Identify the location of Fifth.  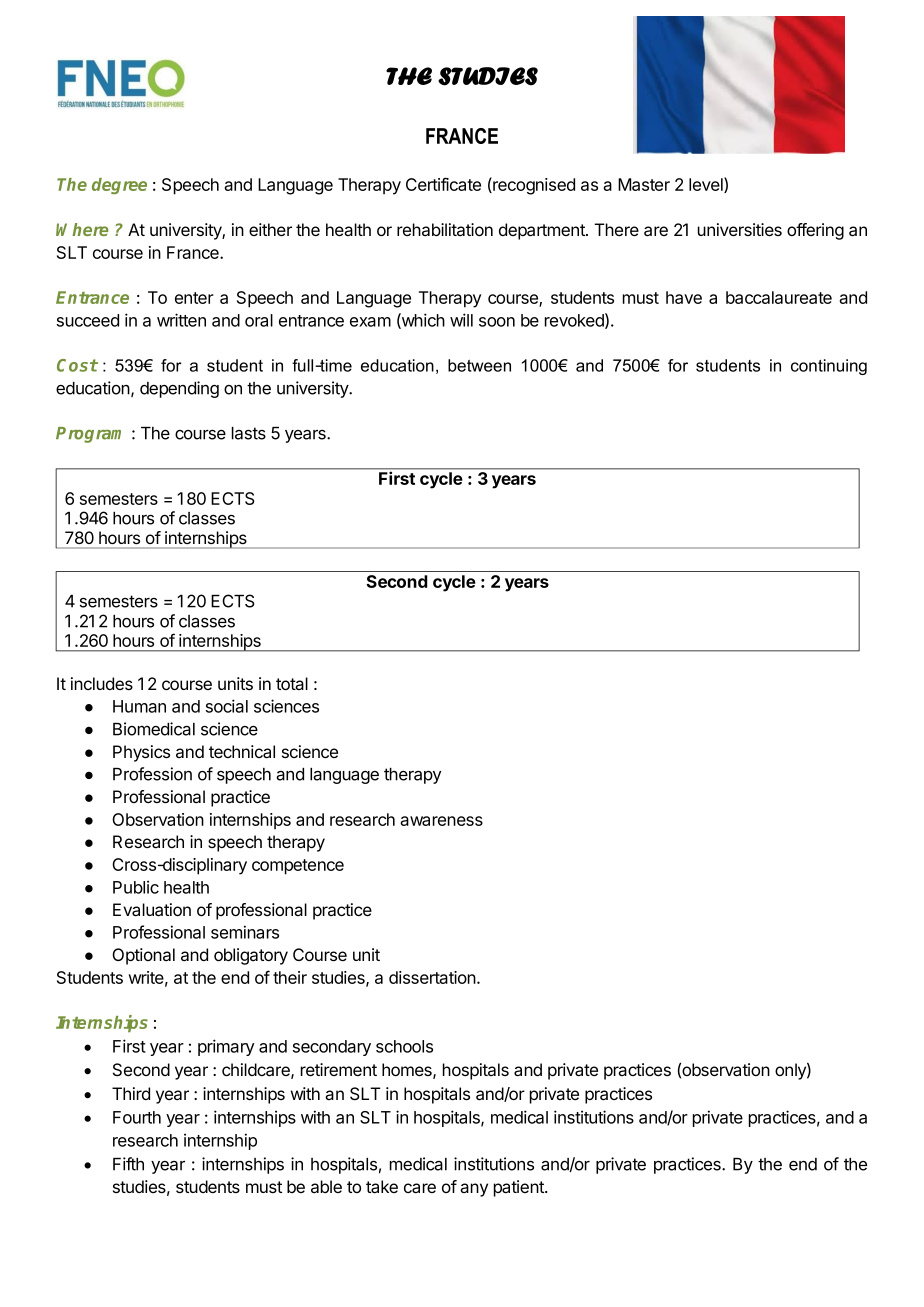
(128, 1164).
